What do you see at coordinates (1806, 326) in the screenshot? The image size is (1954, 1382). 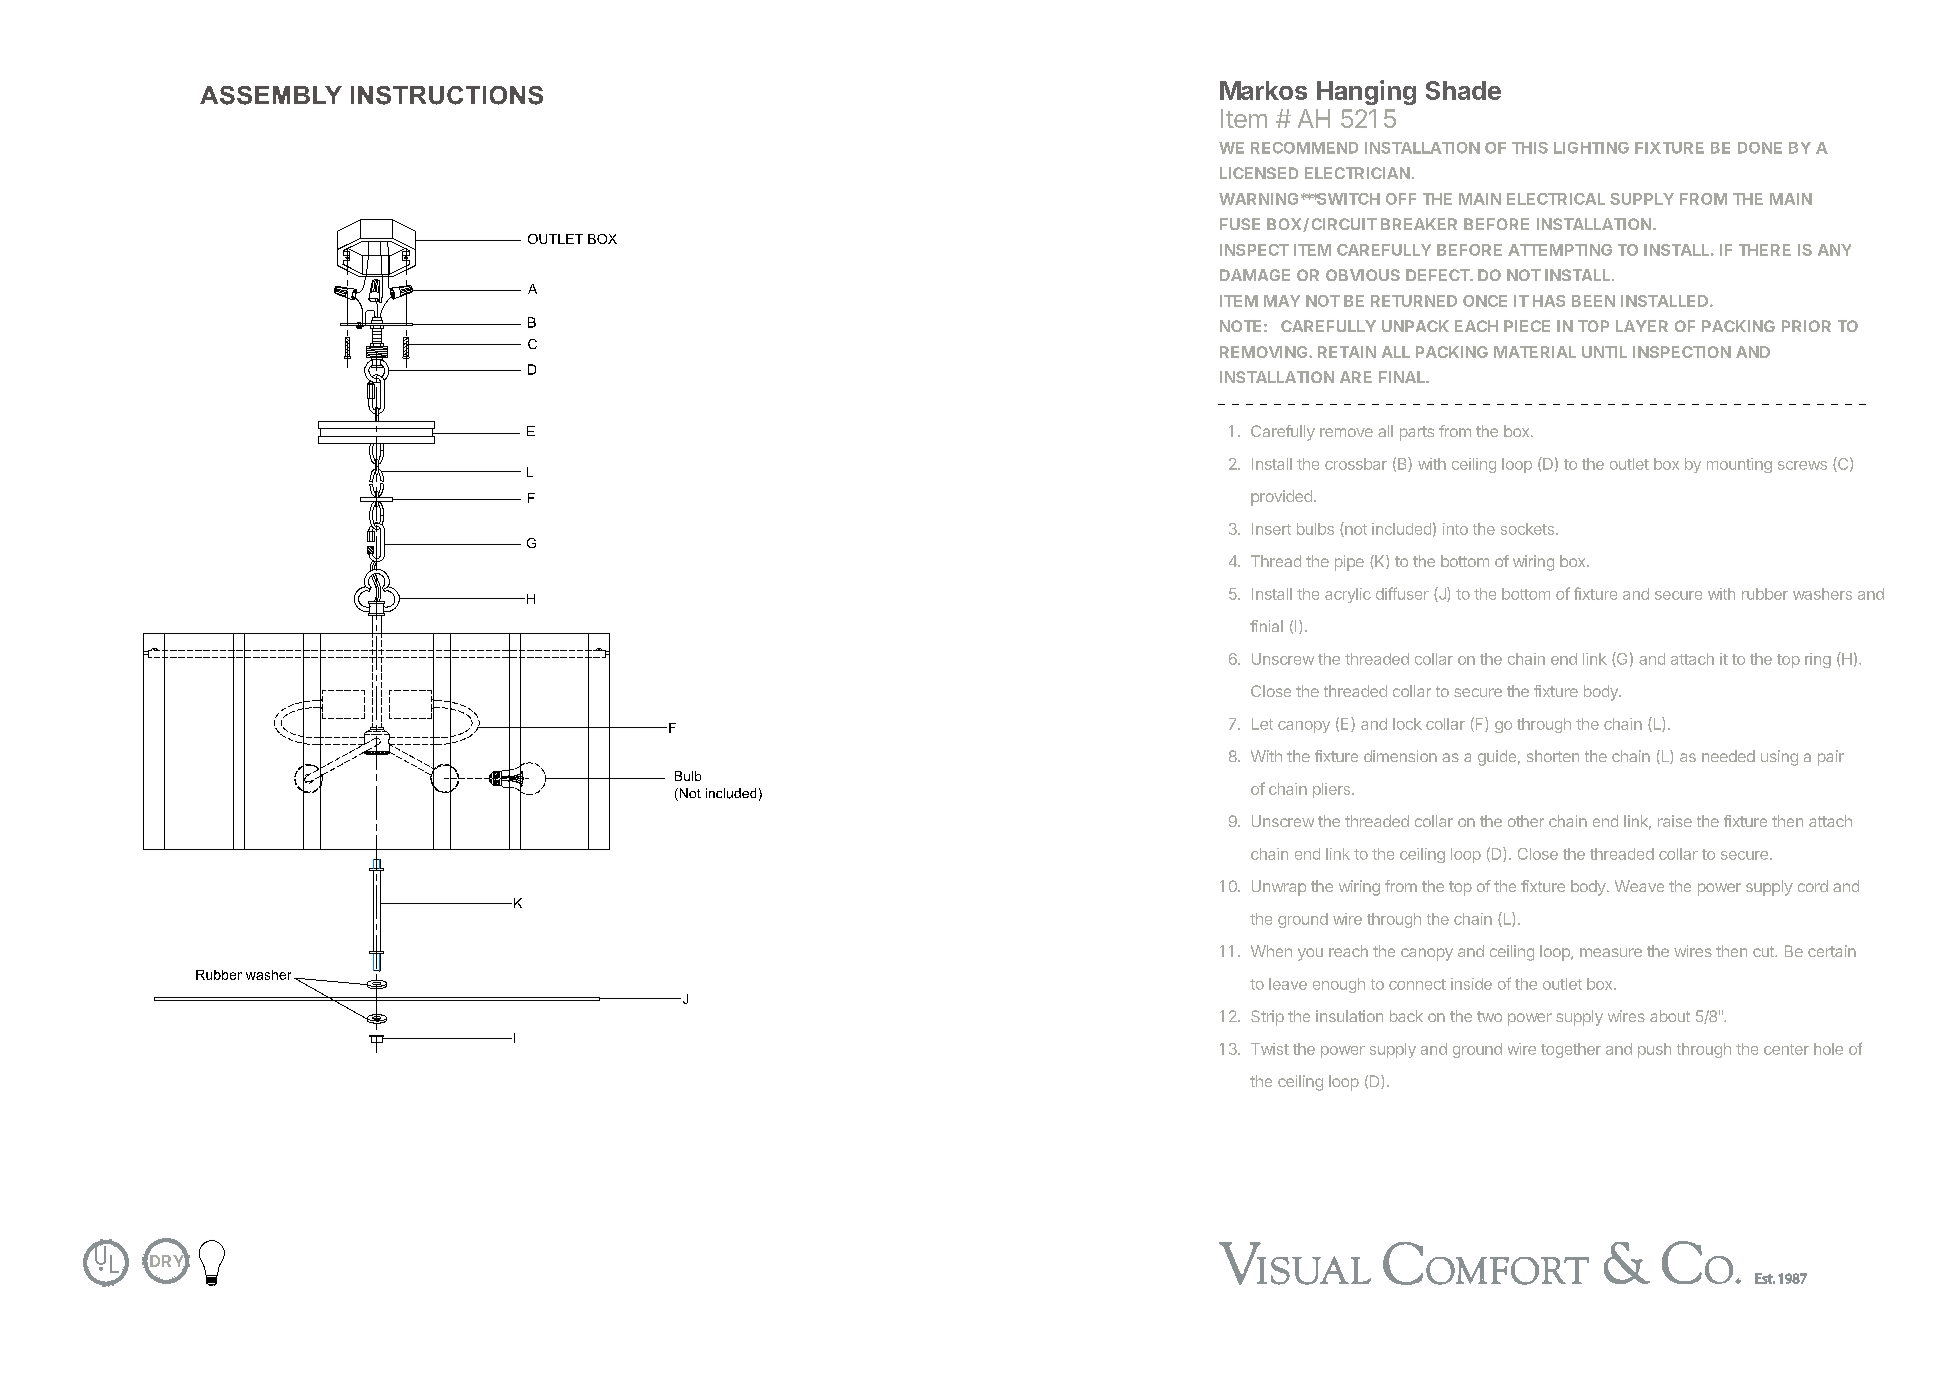 I see `PRIOR` at bounding box center [1806, 326].
